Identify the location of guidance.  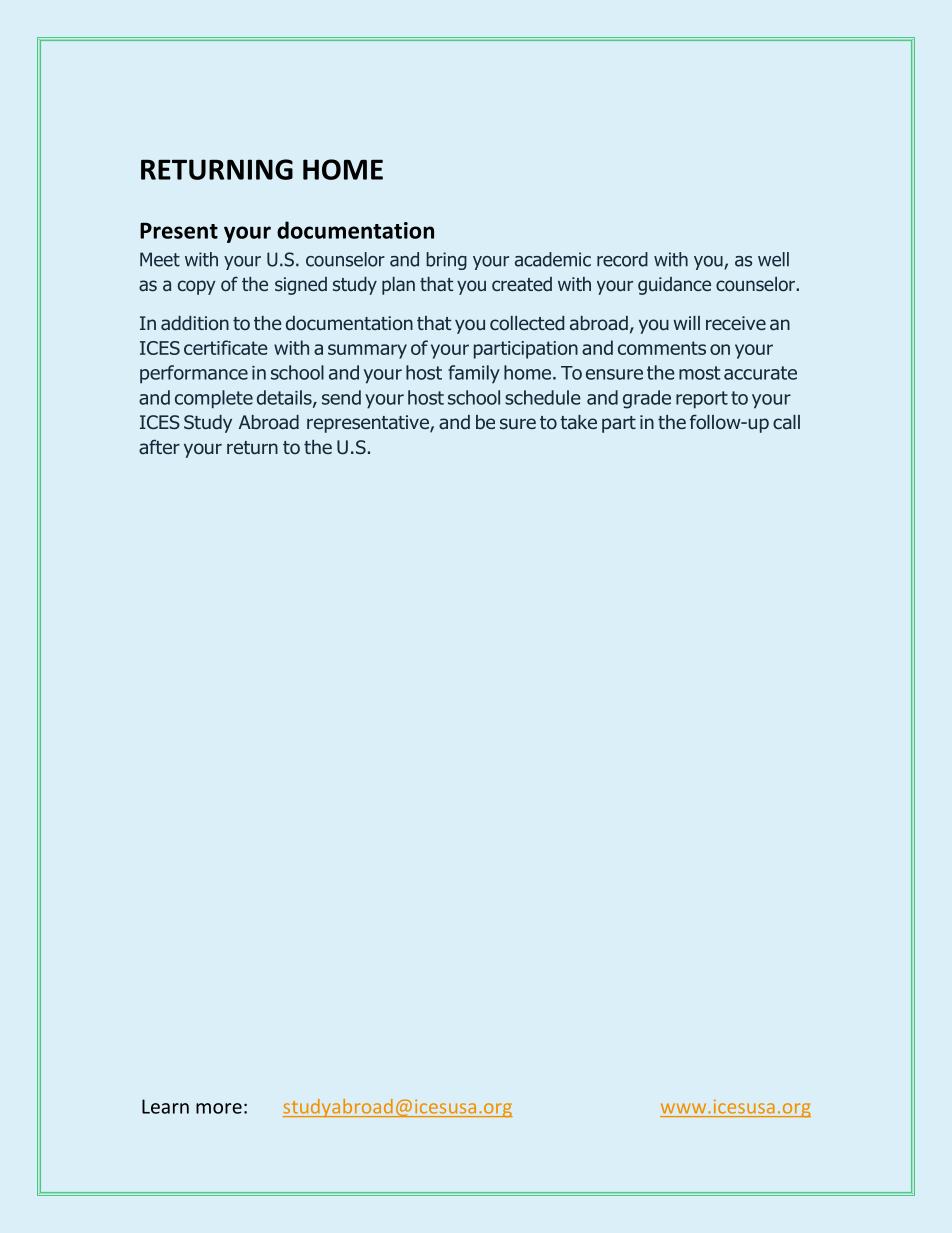
(674, 286).
